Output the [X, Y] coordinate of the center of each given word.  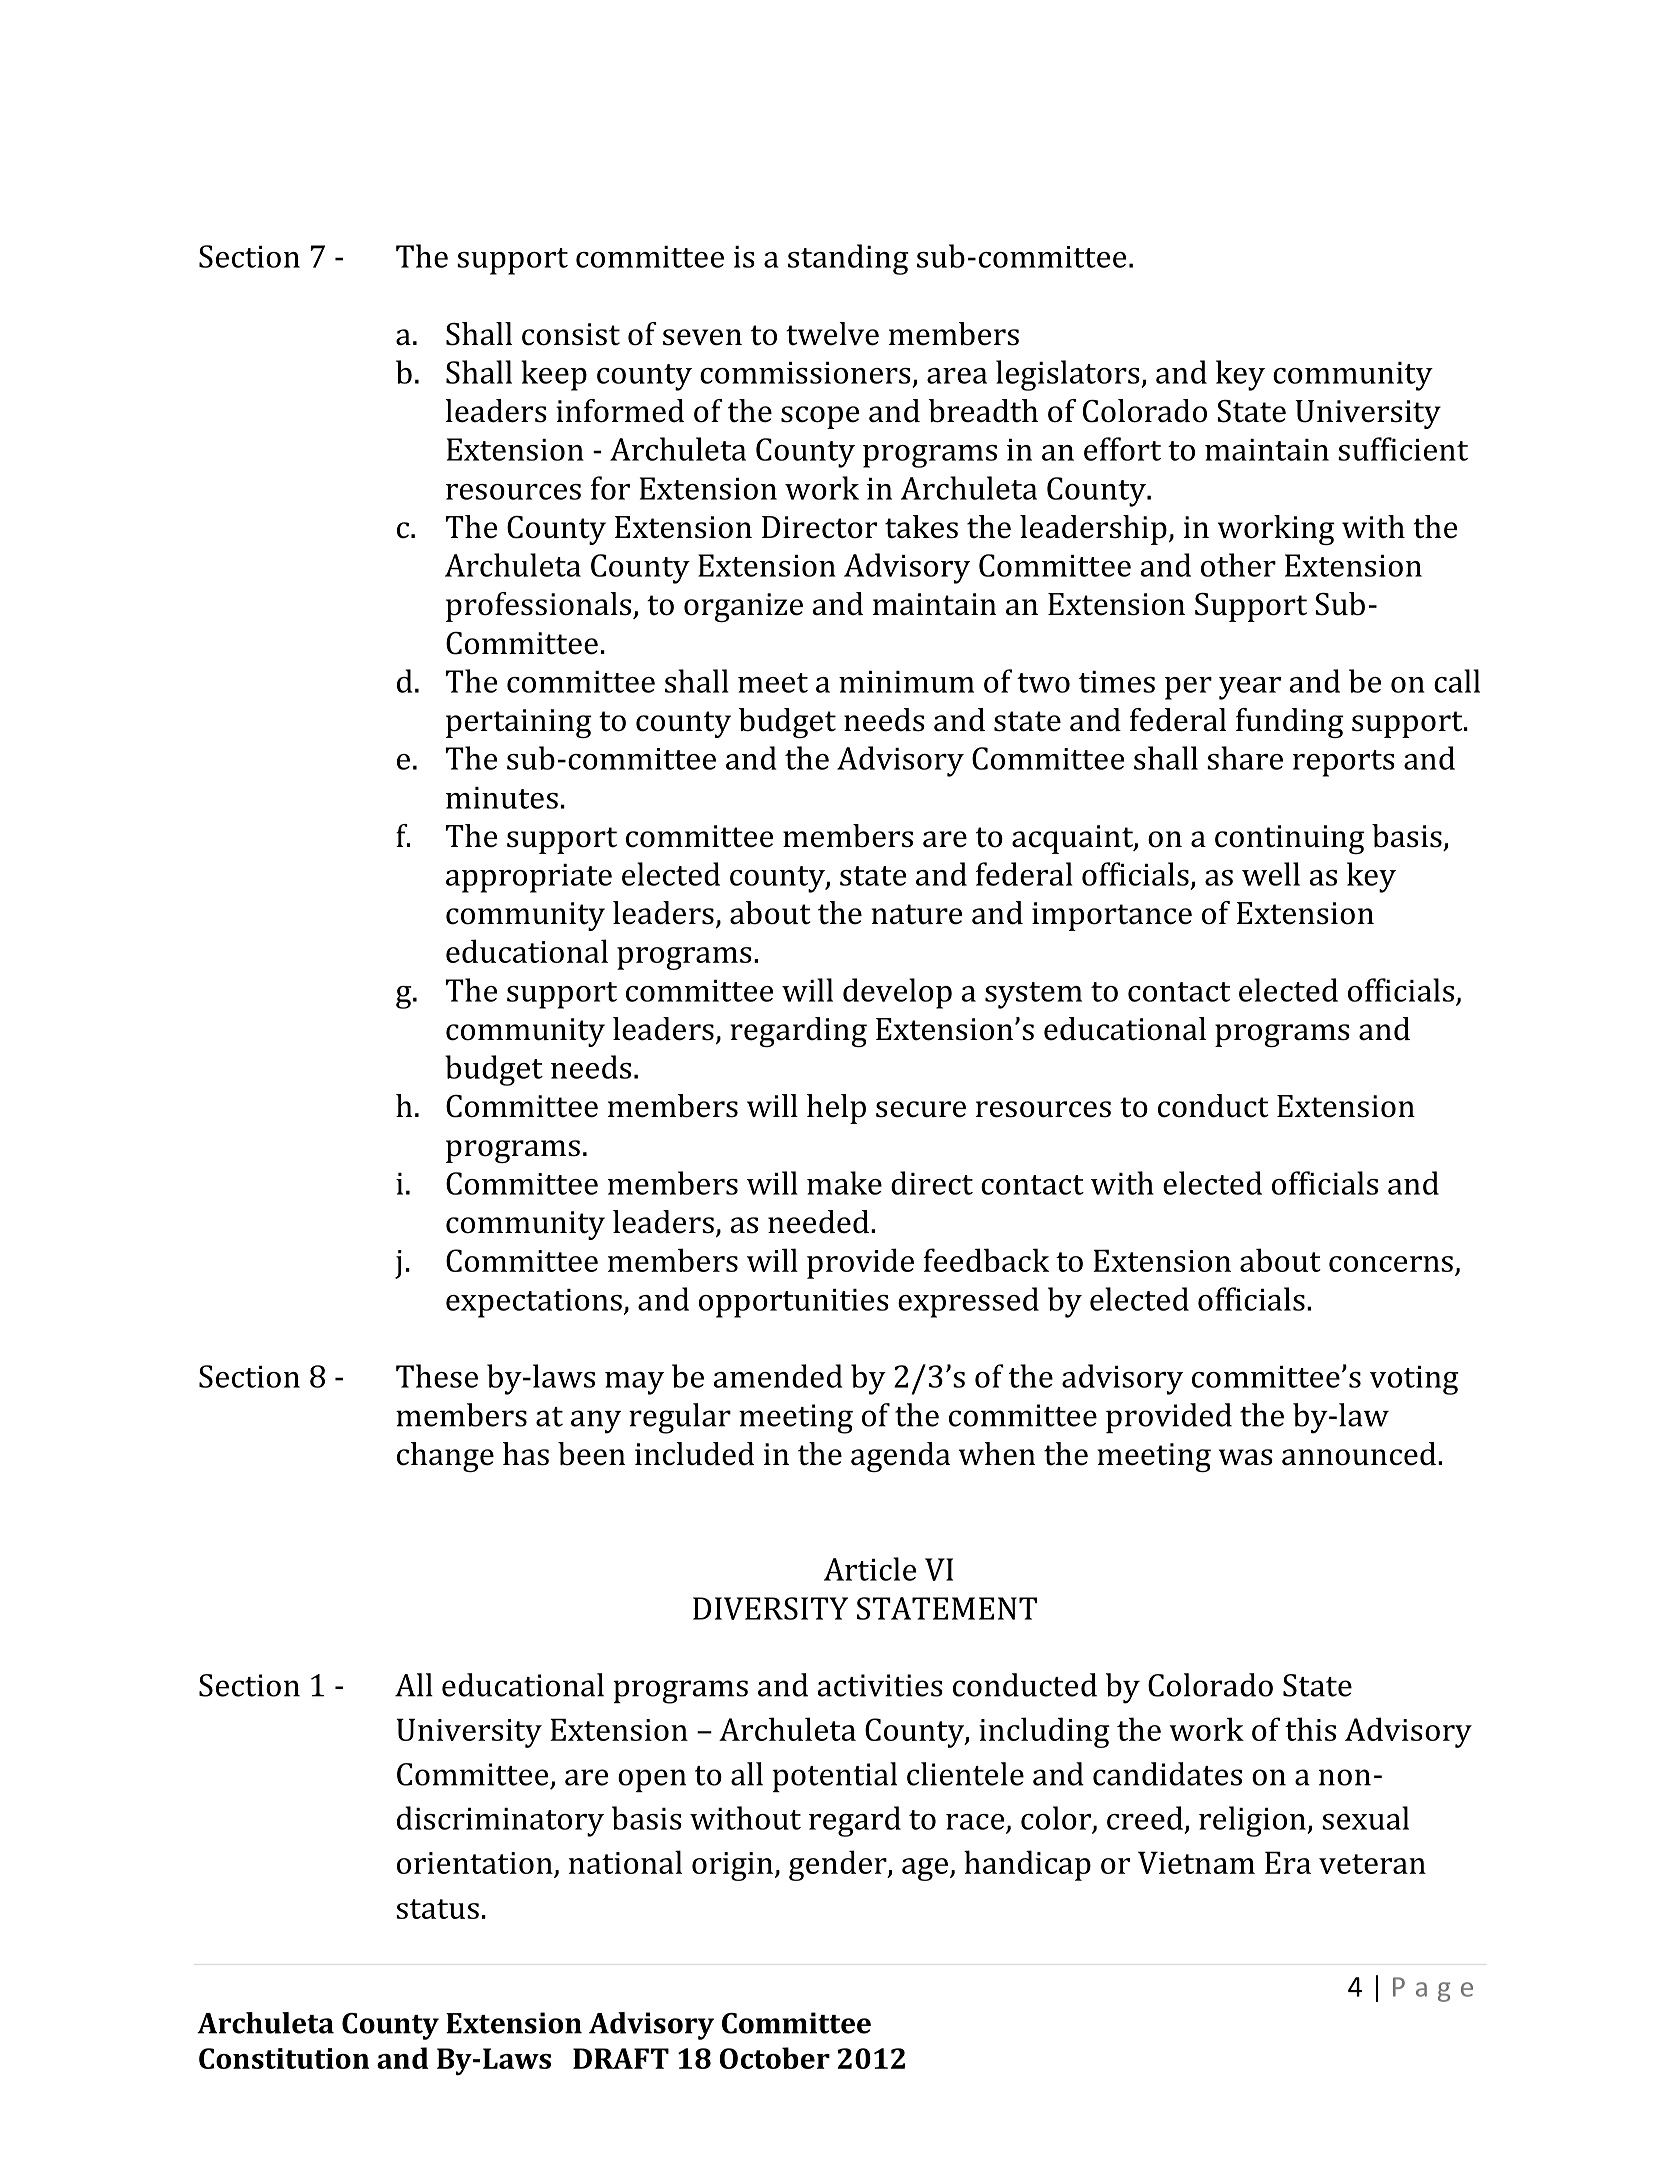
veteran [1372, 1864]
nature [917, 914]
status [437, 1909]
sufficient [1403, 449]
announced [1359, 1454]
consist [571, 334]
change [445, 1457]
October [775, 2058]
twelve [832, 334]
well [1271, 874]
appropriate [529, 878]
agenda [900, 1457]
